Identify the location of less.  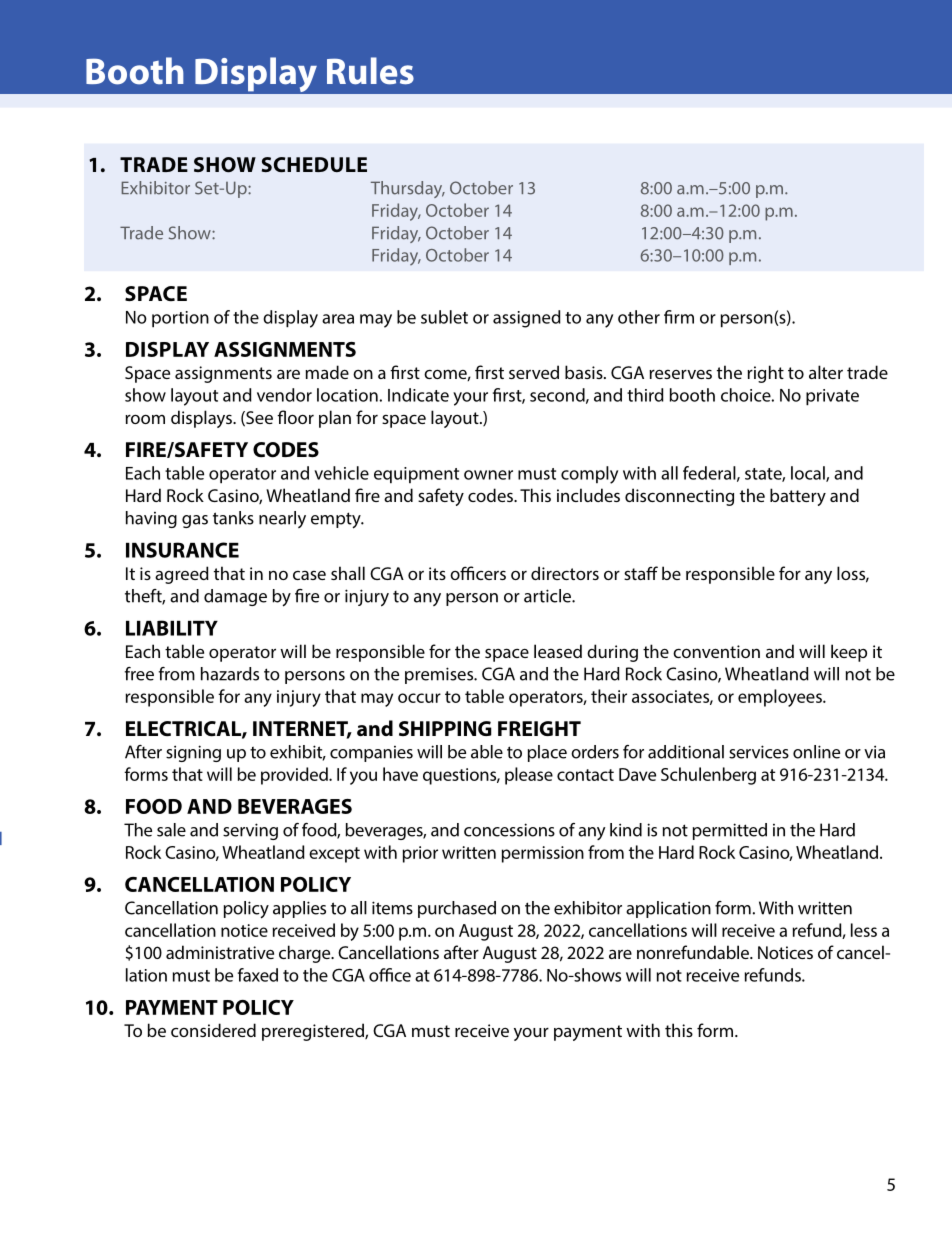
(864, 930).
